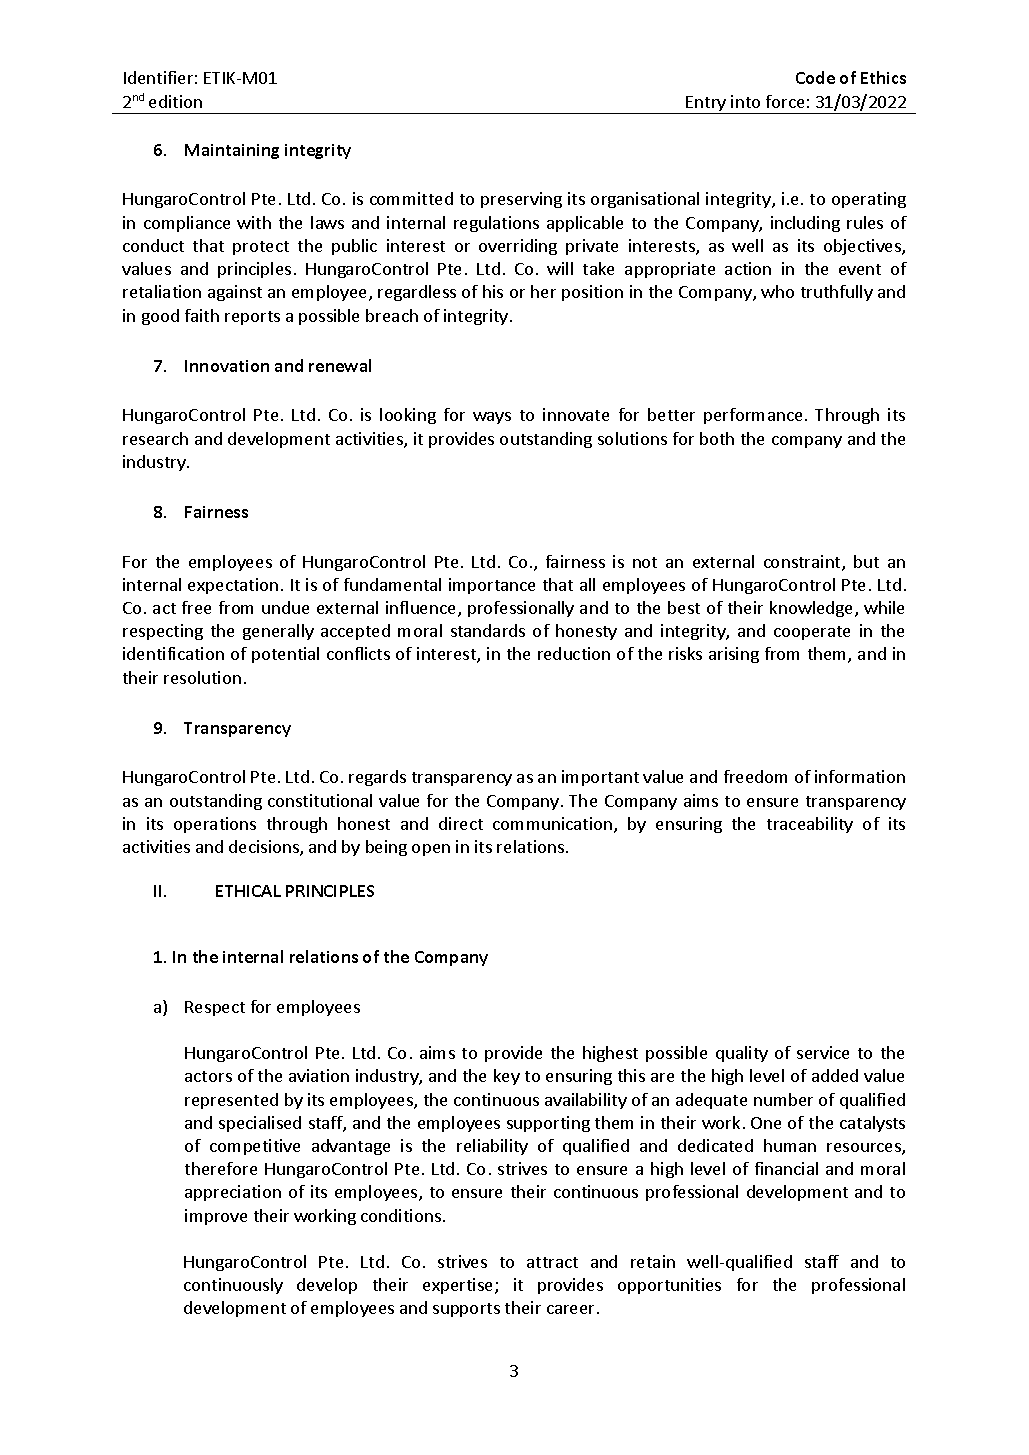  Describe the element at coordinates (492, 418) in the screenshot. I see `ways` at that location.
